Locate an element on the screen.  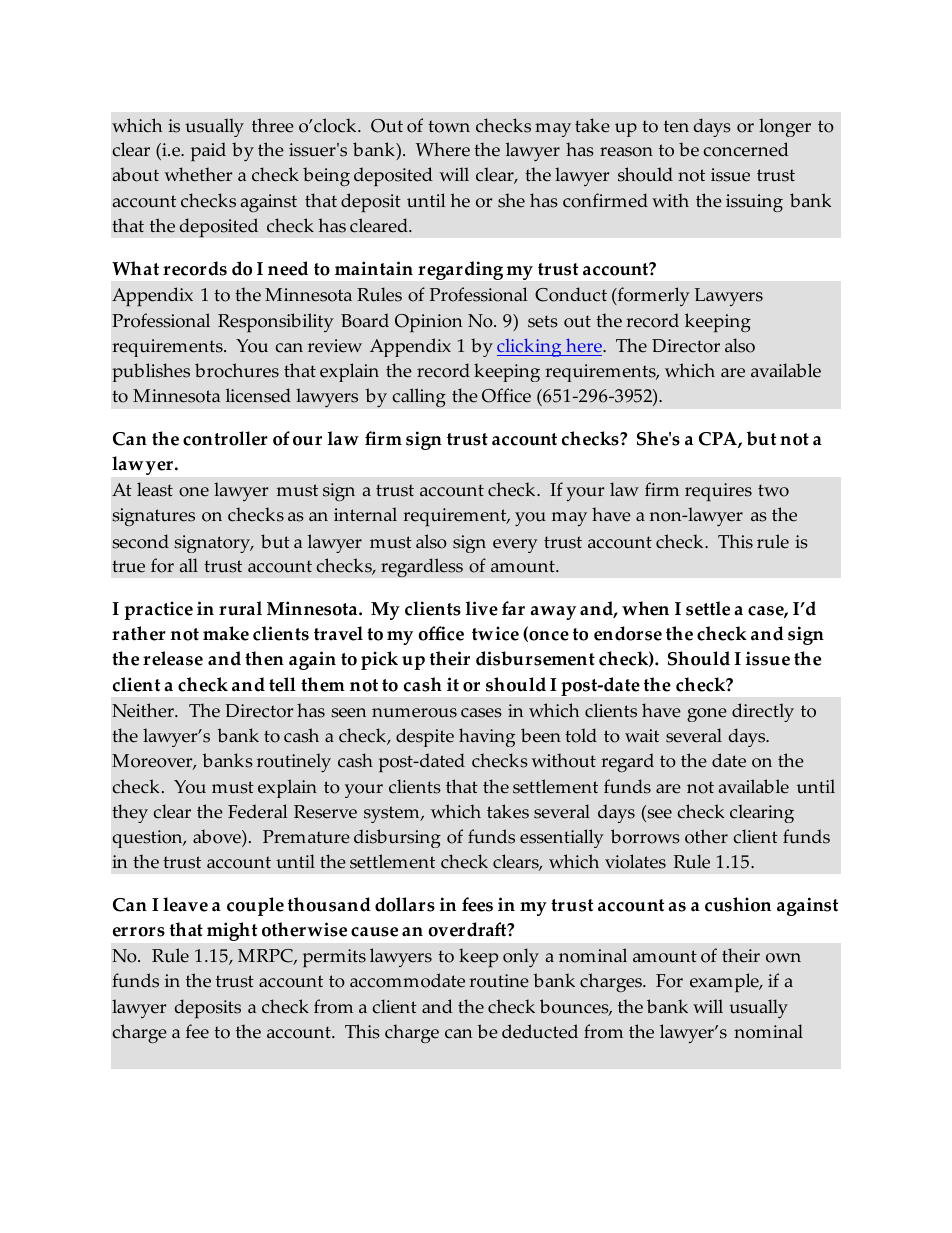
deducted is located at coordinates (540, 1031).
